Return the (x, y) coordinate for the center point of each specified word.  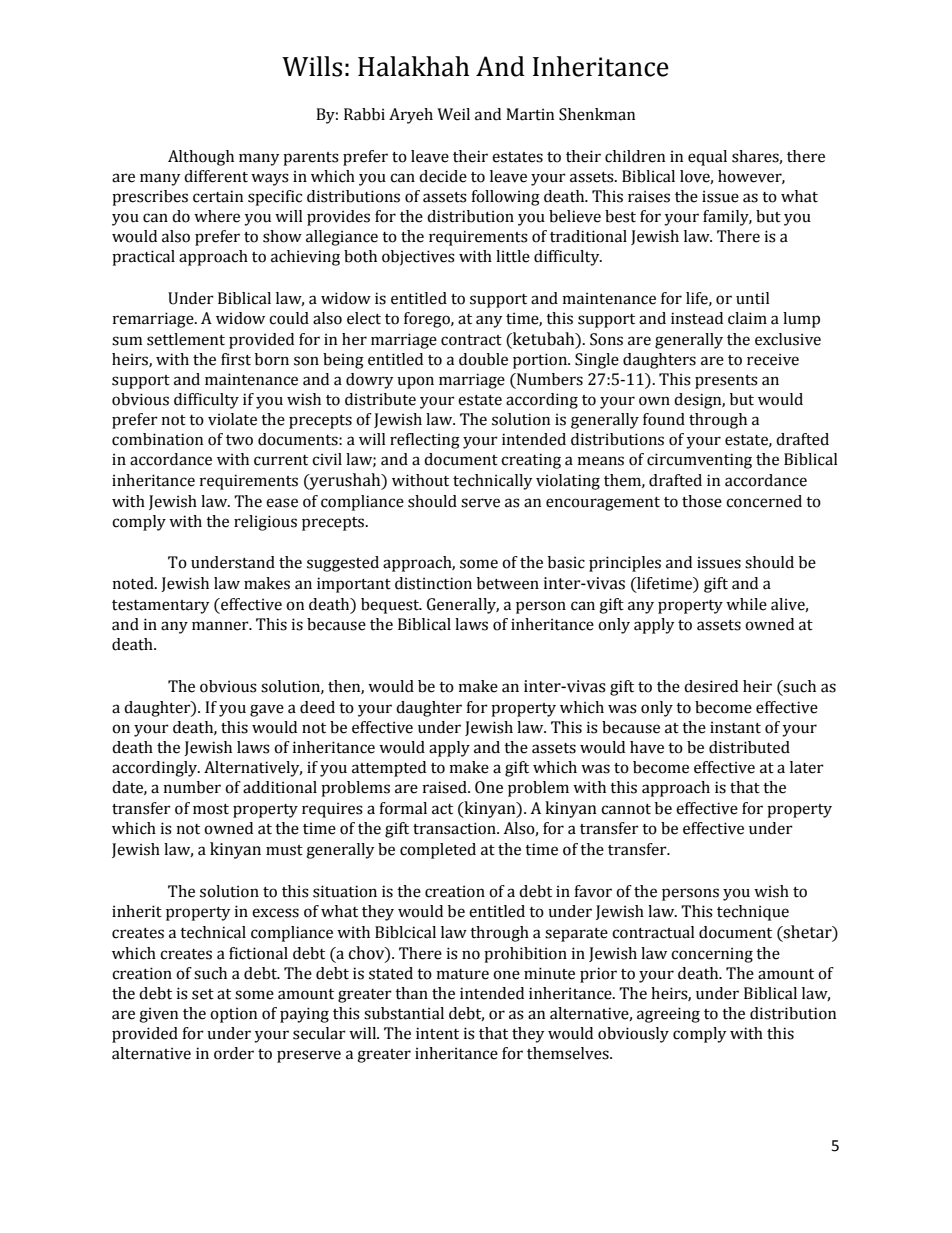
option (233, 1015)
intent (437, 1033)
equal (707, 158)
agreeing (668, 1015)
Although (201, 158)
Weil (453, 114)
